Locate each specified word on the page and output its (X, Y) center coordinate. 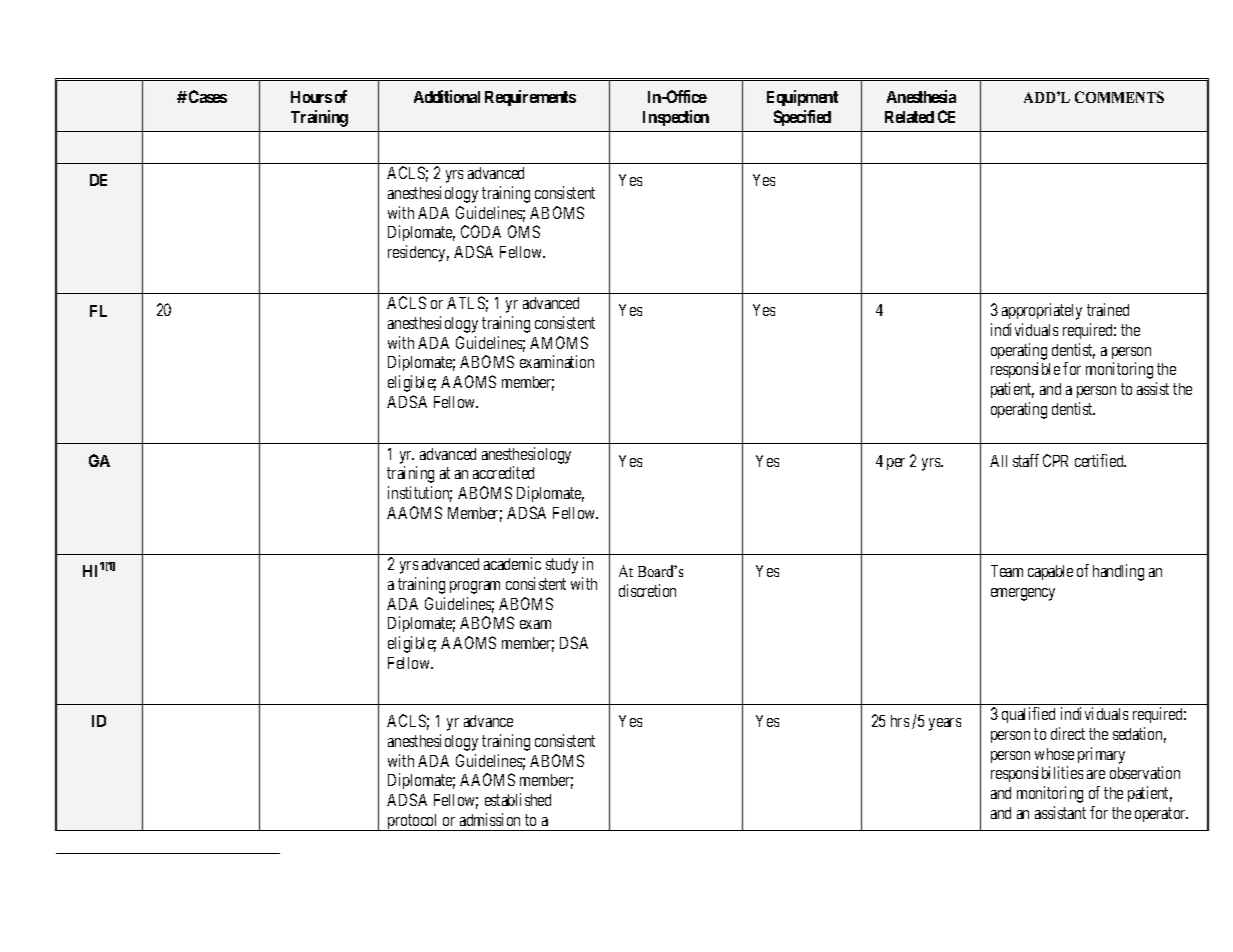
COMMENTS (1119, 97)
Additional (447, 96)
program (475, 587)
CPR (1055, 460)
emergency (1023, 594)
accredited (503, 472)
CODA (481, 231)
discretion (647, 590)
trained (1108, 309)
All (998, 461)
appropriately (1042, 311)
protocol (413, 822)
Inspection (676, 118)
